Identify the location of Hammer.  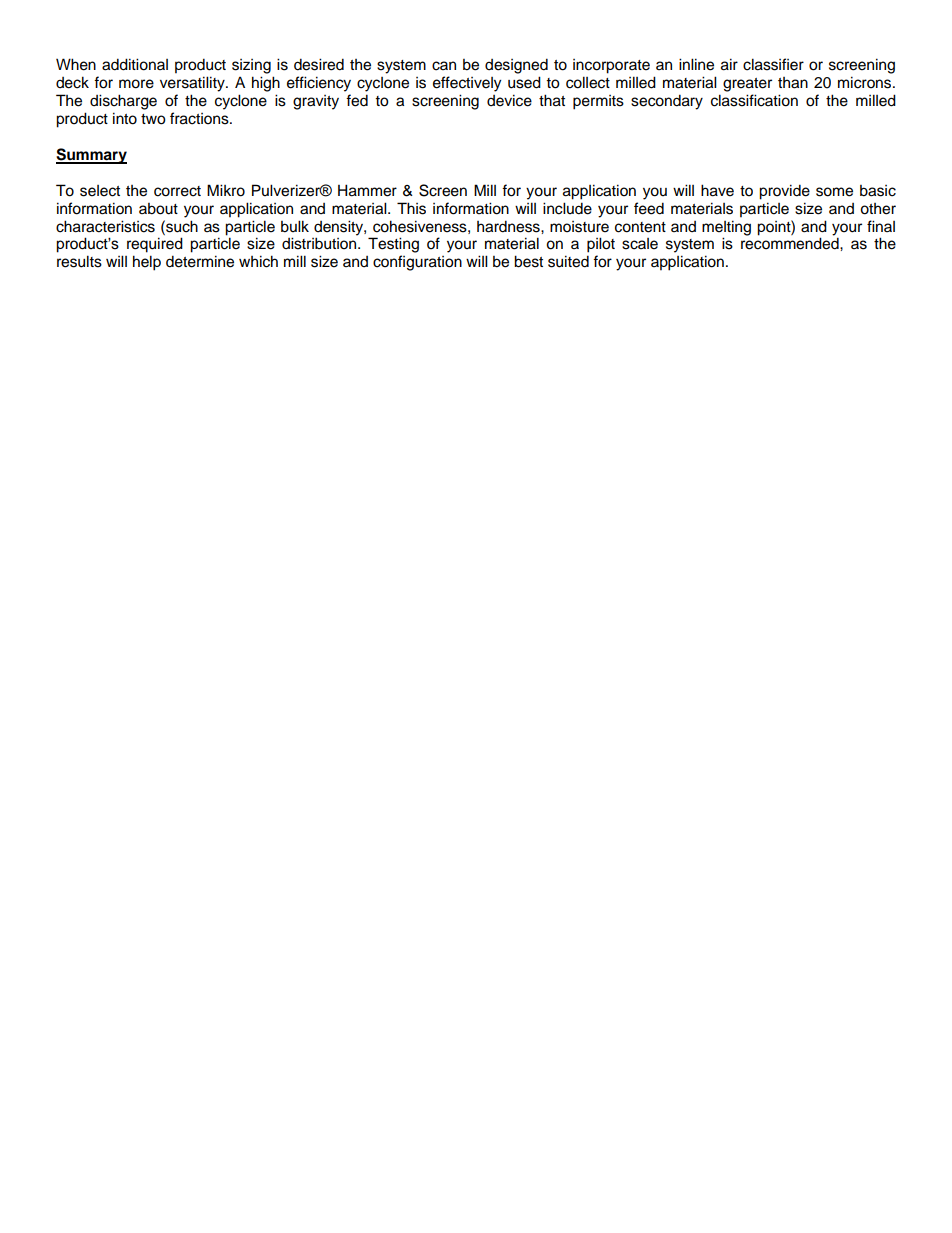
(367, 190).
